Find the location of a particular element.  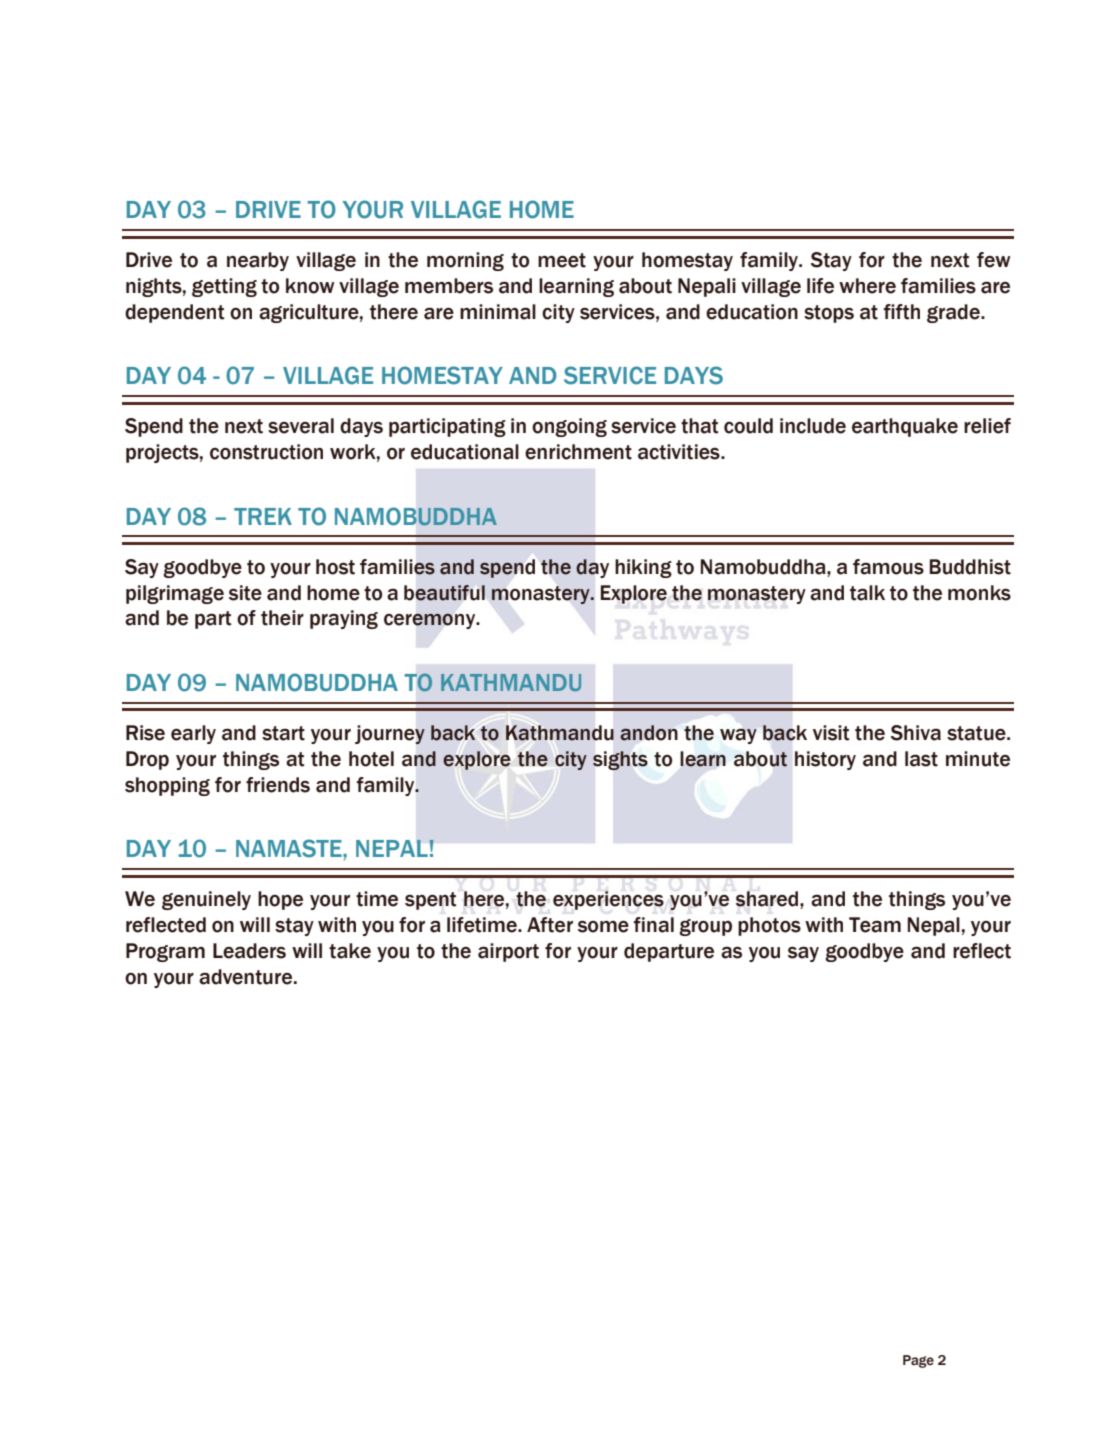

airport is located at coordinates (508, 952).
